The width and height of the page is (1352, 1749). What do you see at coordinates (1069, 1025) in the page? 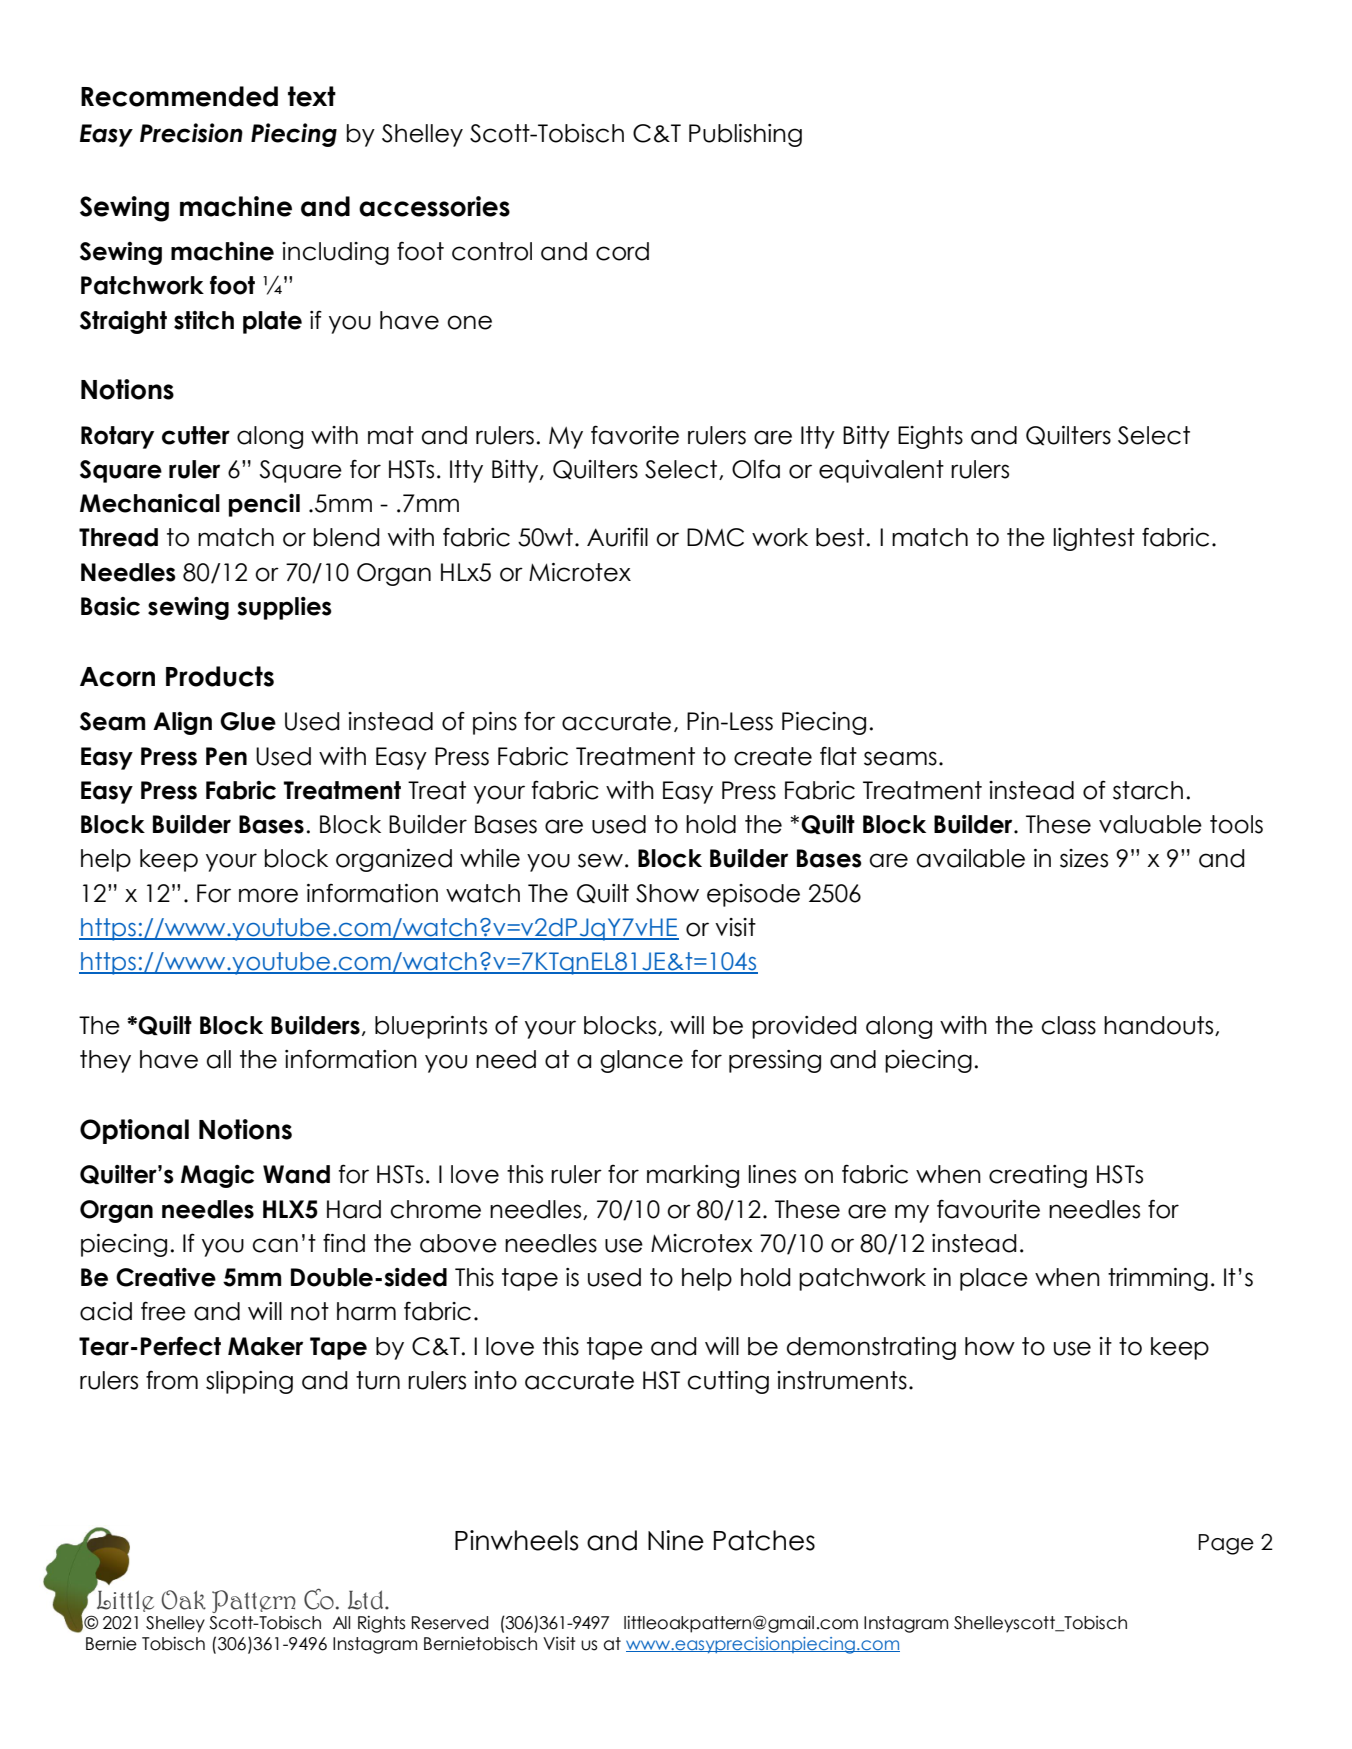
I see `class` at bounding box center [1069, 1025].
